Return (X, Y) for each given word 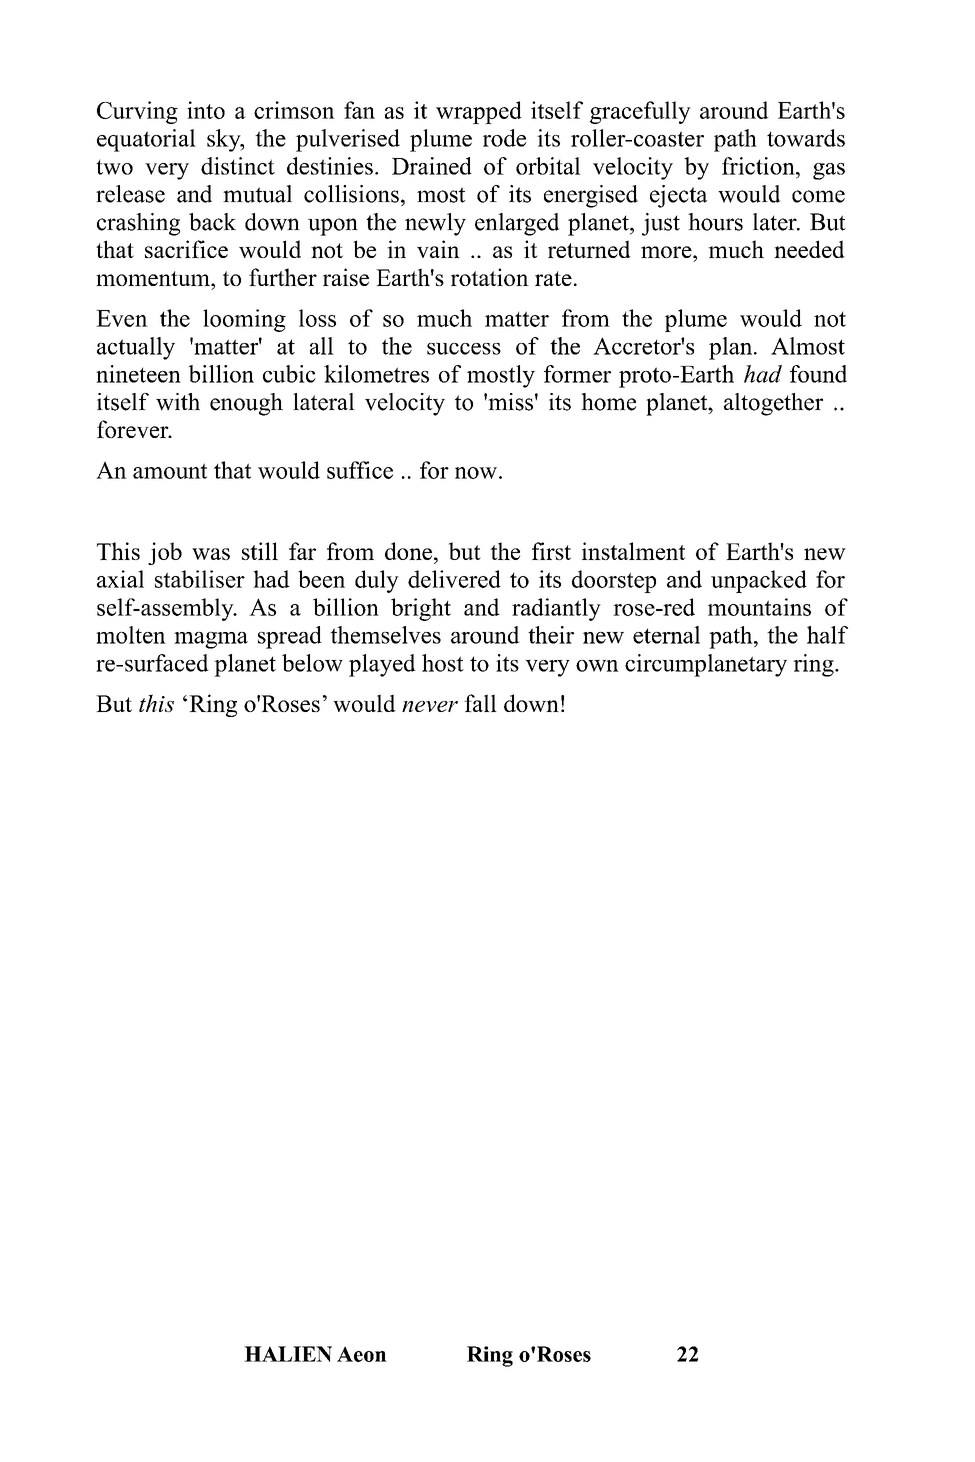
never (430, 706)
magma (211, 640)
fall (480, 703)
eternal (666, 635)
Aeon (362, 1354)
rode (504, 138)
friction (759, 166)
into (206, 110)
